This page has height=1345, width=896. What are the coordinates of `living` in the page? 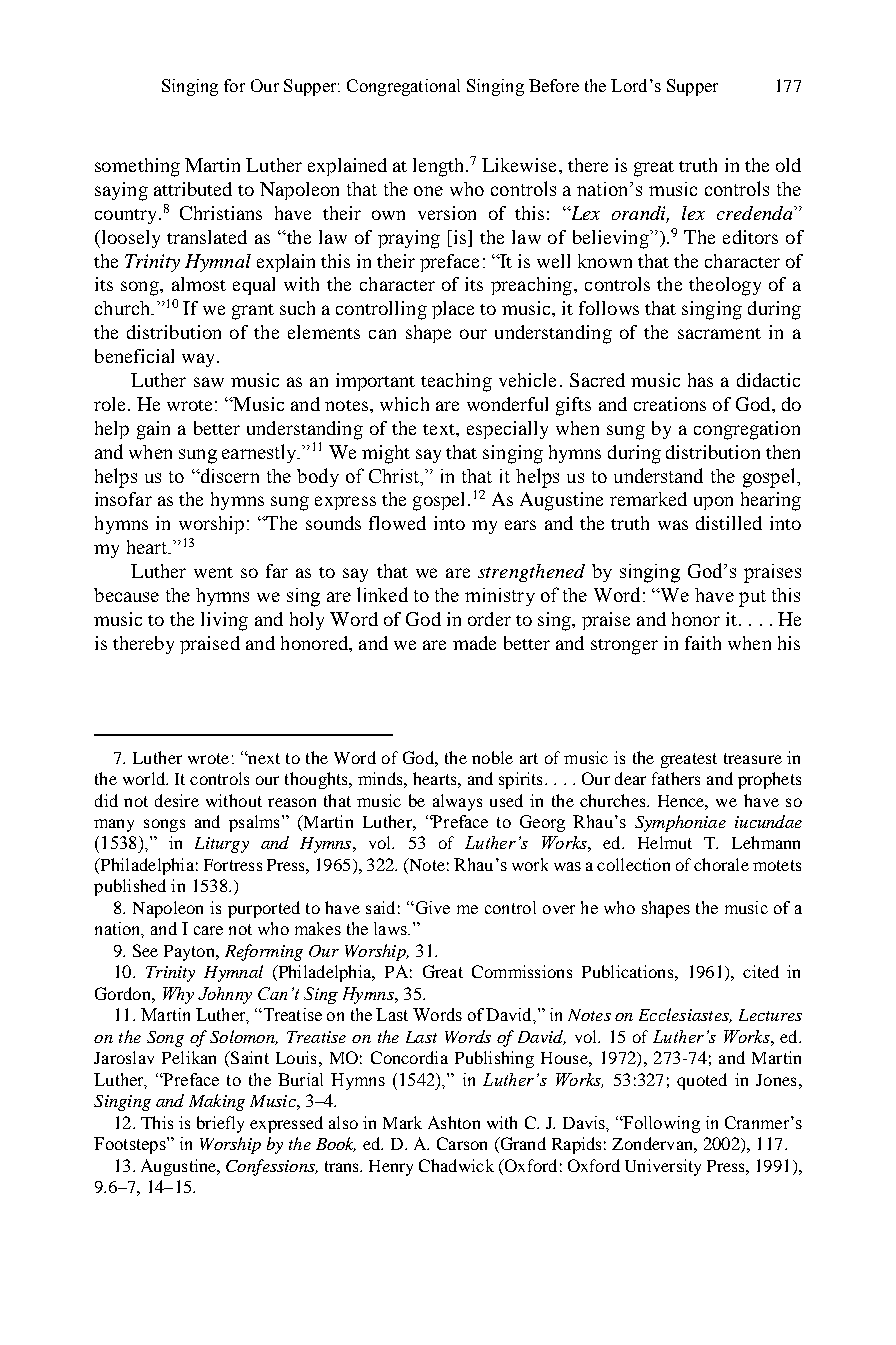 It's located at (224, 621).
